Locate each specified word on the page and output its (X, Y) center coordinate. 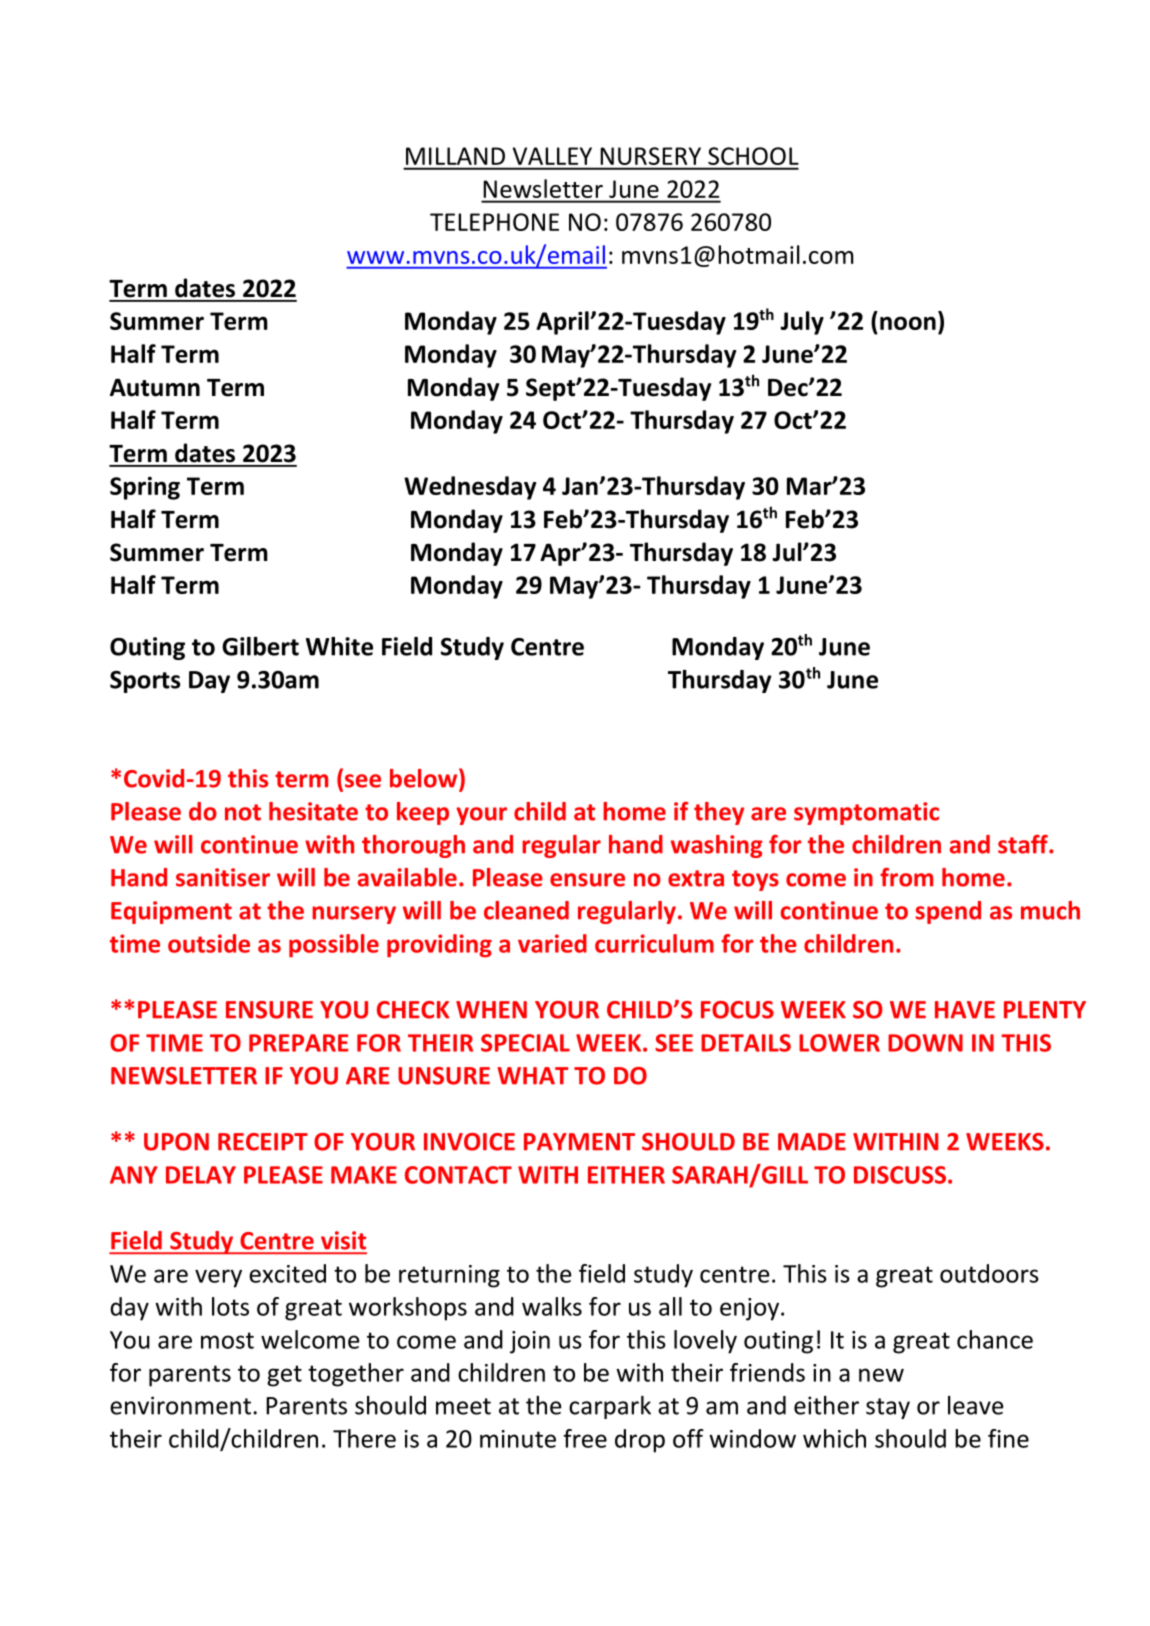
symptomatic (866, 813)
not (243, 812)
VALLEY (552, 156)
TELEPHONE (494, 222)
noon (908, 323)
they (719, 813)
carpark (610, 1407)
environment (182, 1405)
